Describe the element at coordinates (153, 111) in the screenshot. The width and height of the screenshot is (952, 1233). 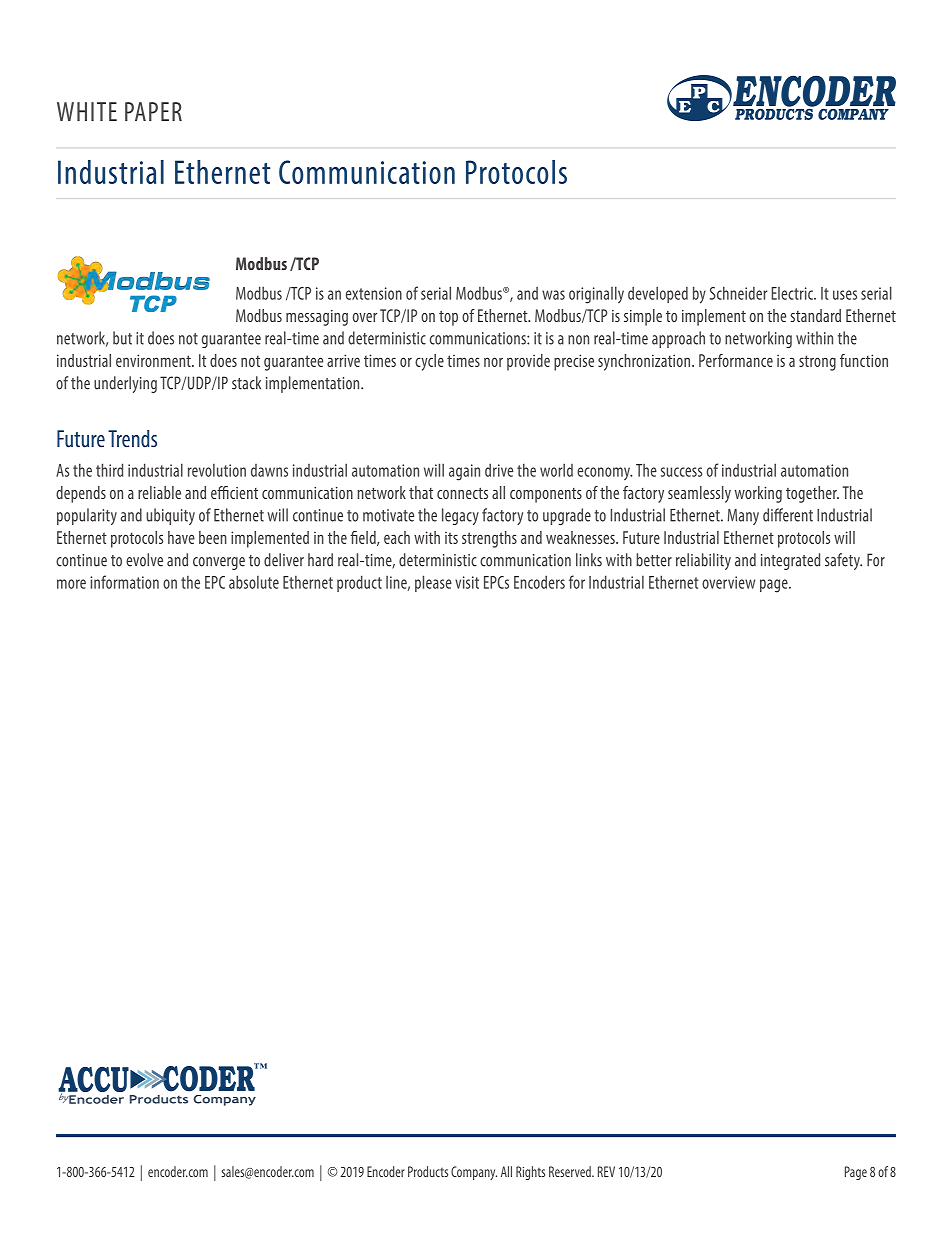
I see `PAPER` at that location.
